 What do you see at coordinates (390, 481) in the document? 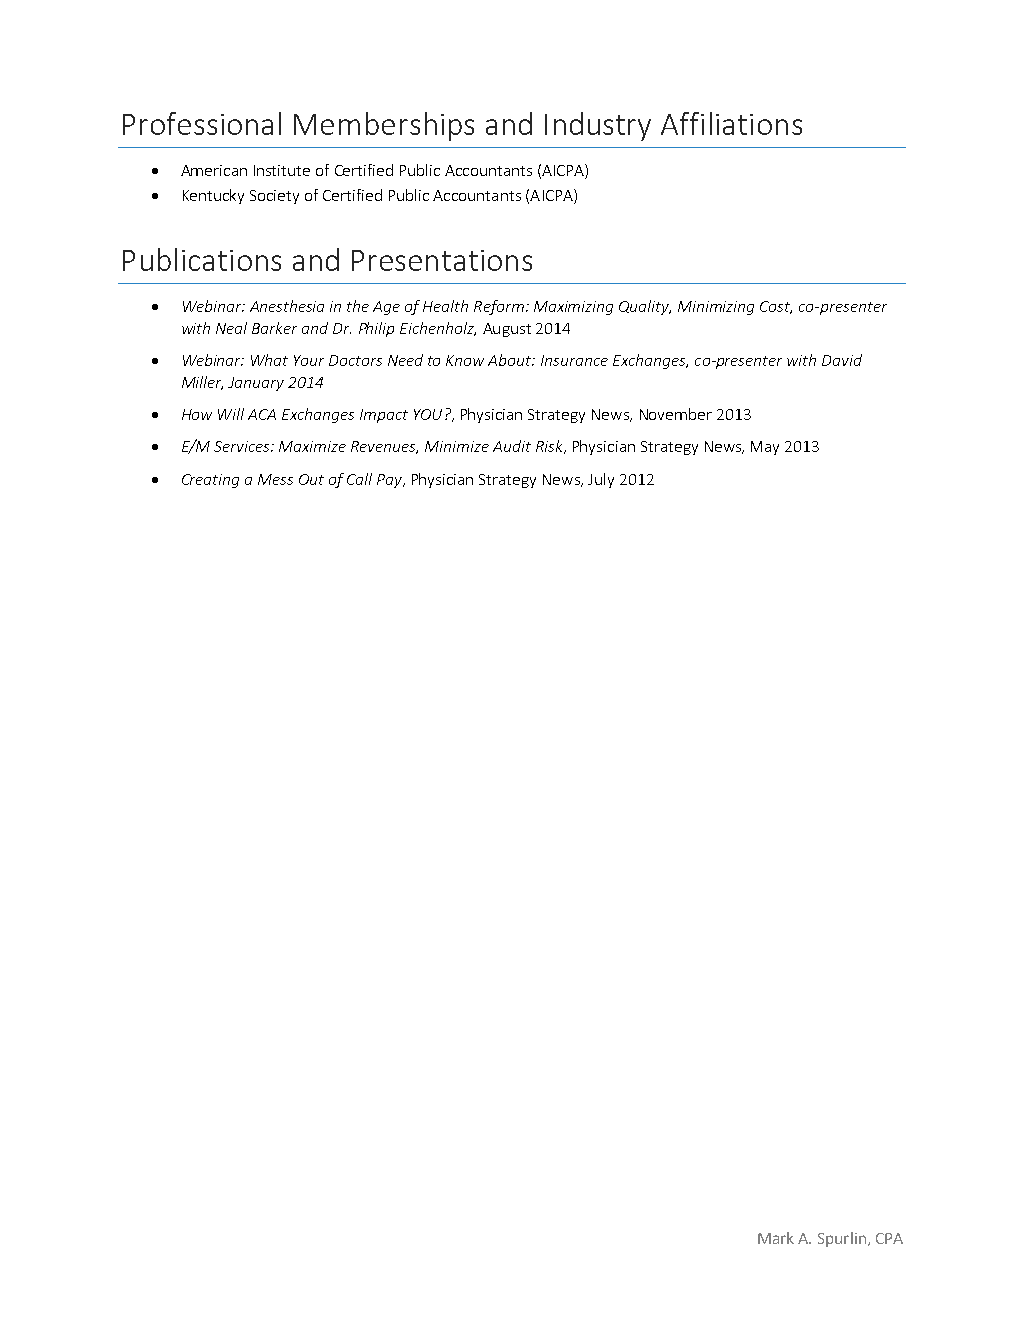
I see `Pay` at bounding box center [390, 481].
